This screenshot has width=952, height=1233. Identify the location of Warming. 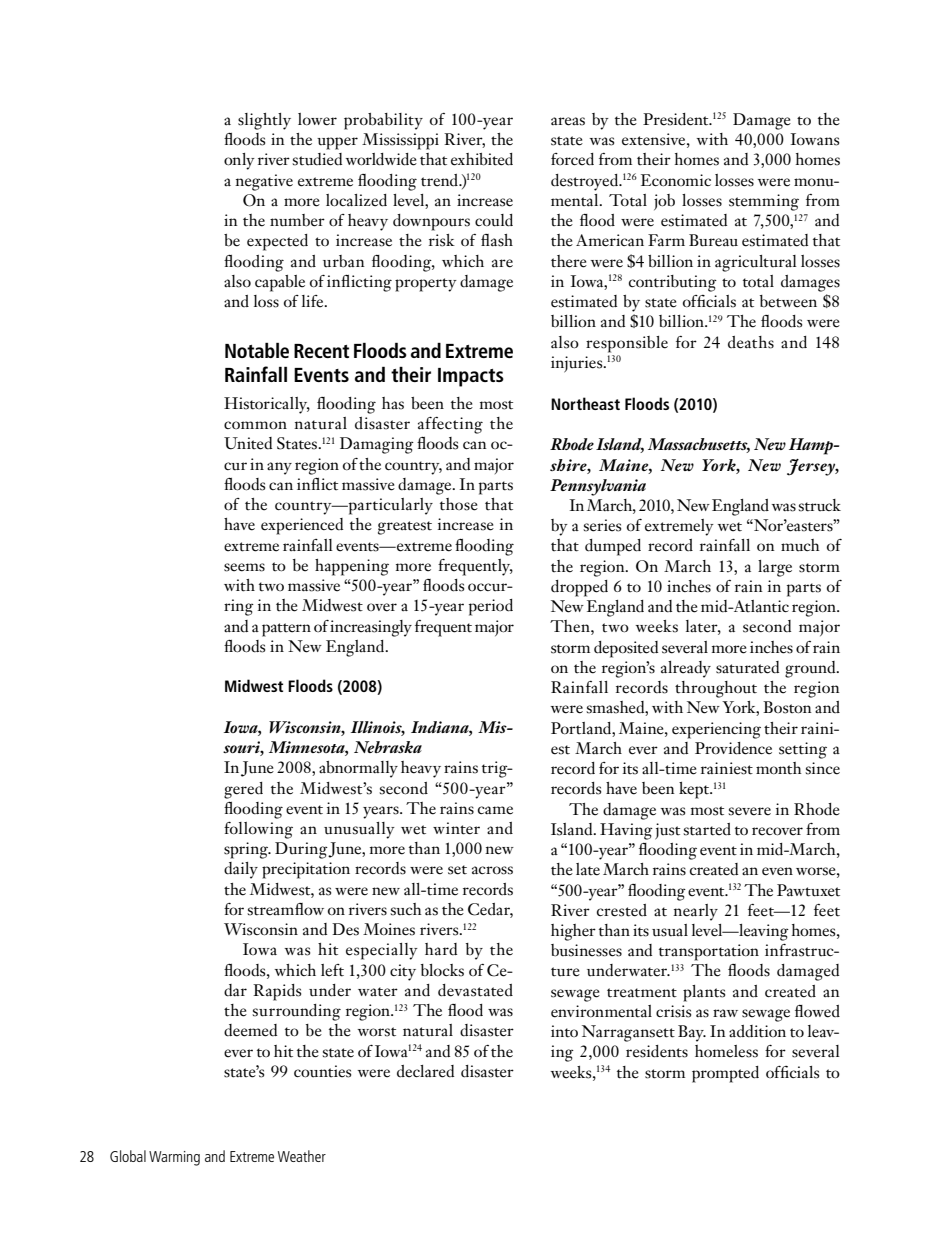
(174, 1158).
